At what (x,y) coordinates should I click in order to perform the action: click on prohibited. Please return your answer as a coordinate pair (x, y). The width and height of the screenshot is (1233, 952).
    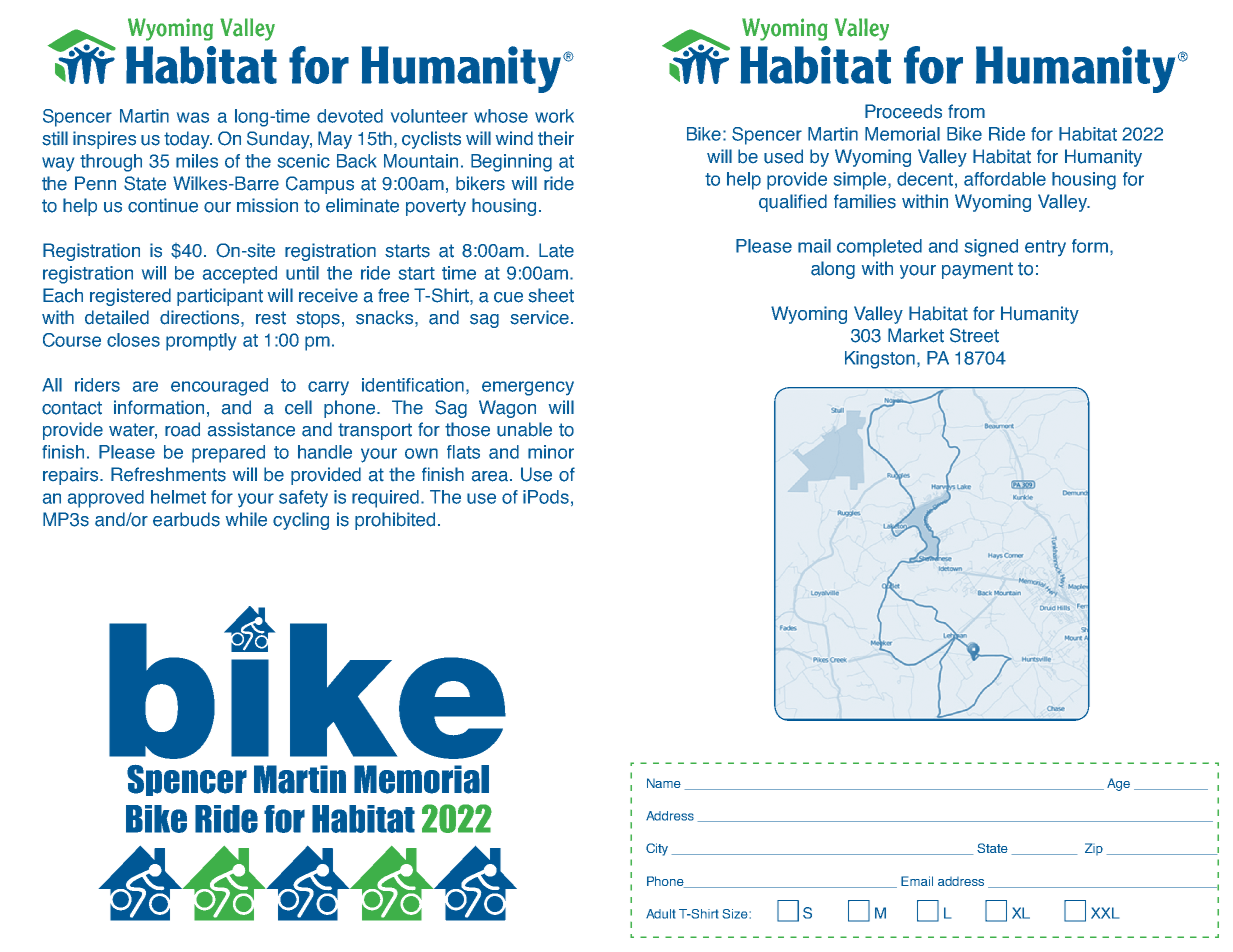
    Looking at the image, I should click on (395, 521).
